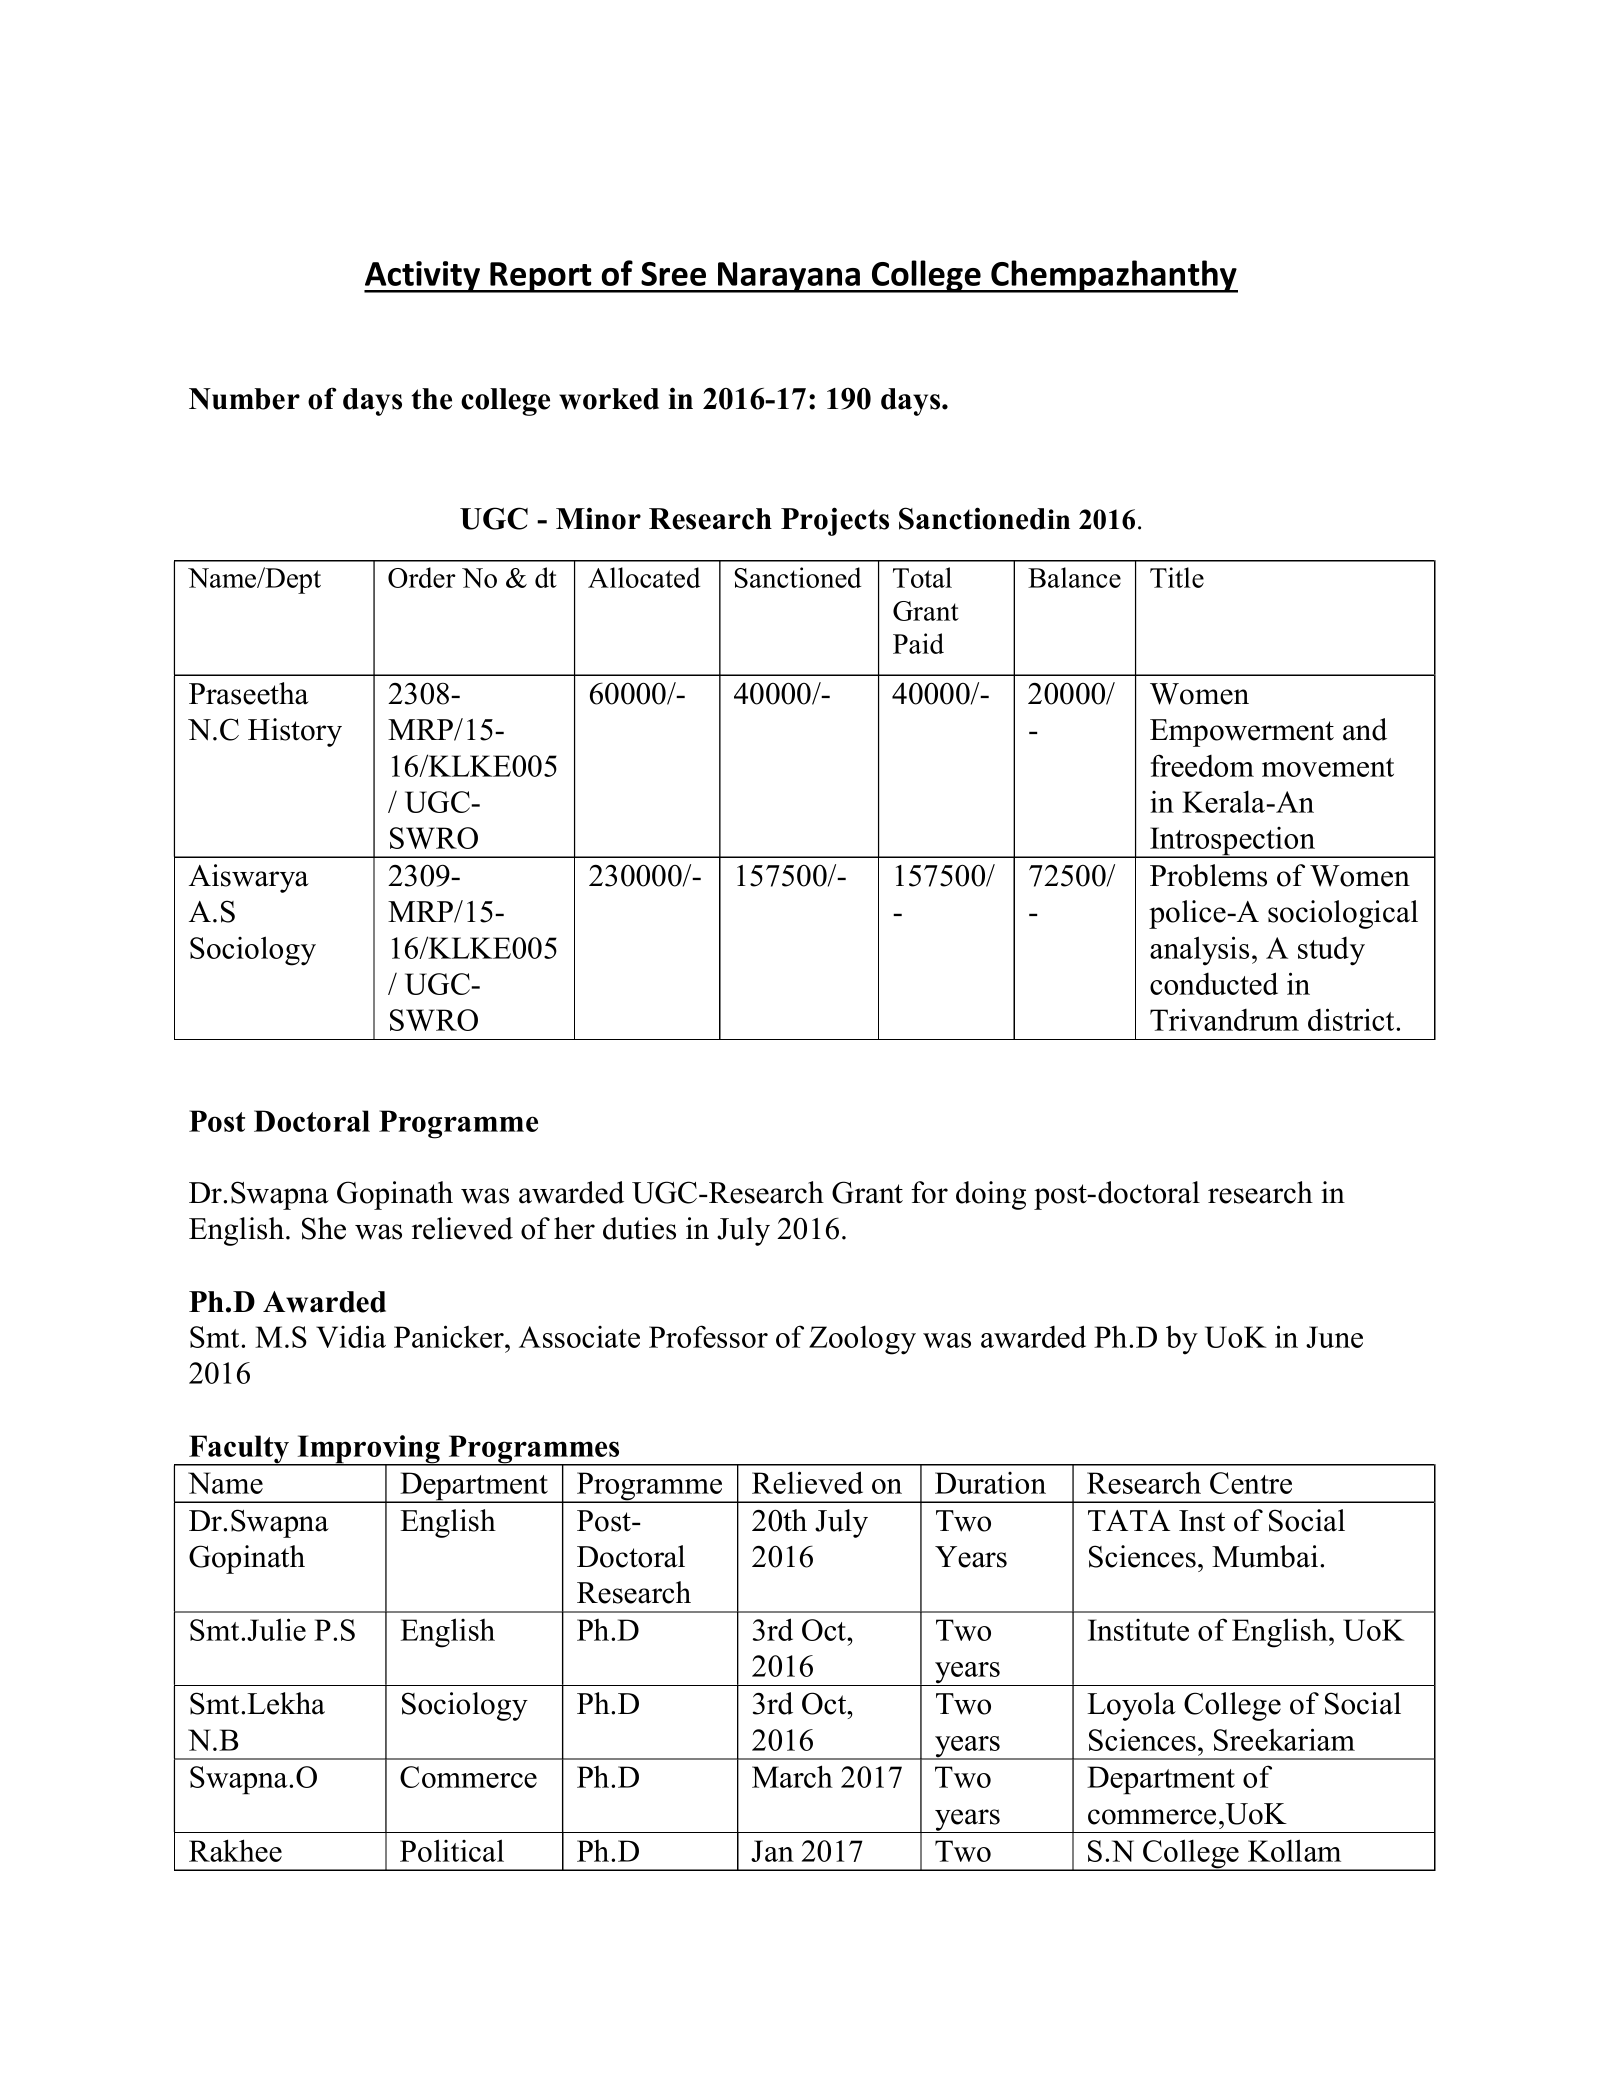  I want to click on She, so click(324, 1228).
